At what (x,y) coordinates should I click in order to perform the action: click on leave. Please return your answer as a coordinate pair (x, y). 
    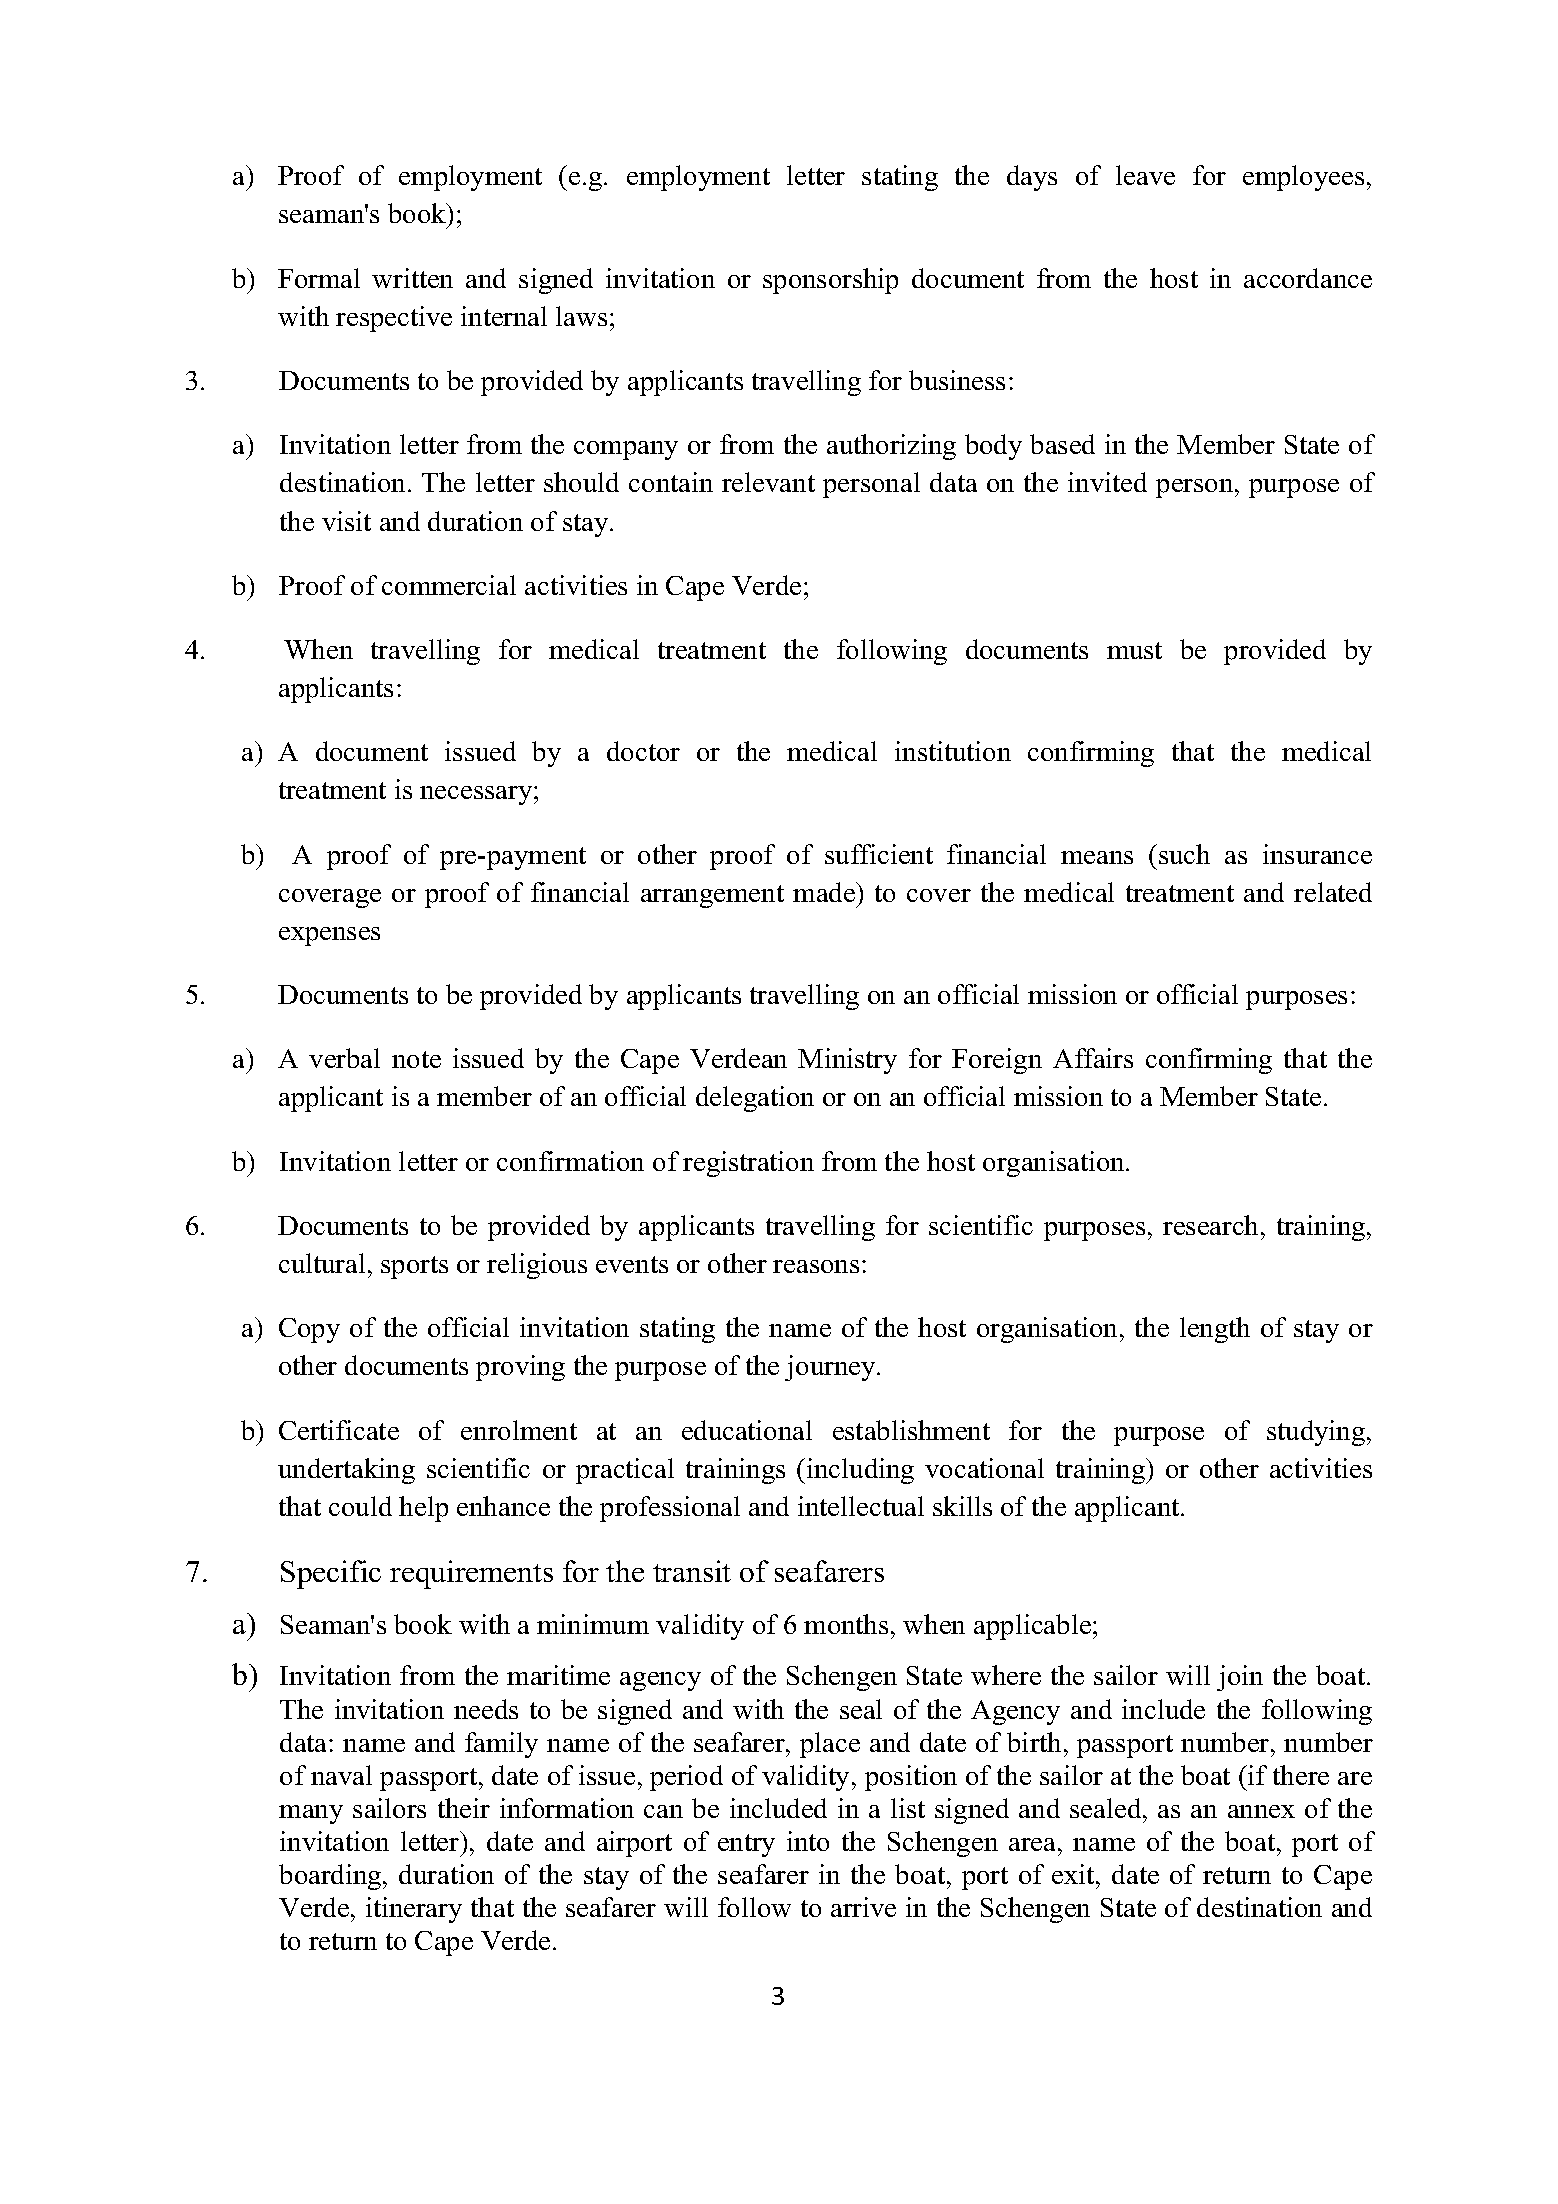
    Looking at the image, I should click on (1145, 175).
